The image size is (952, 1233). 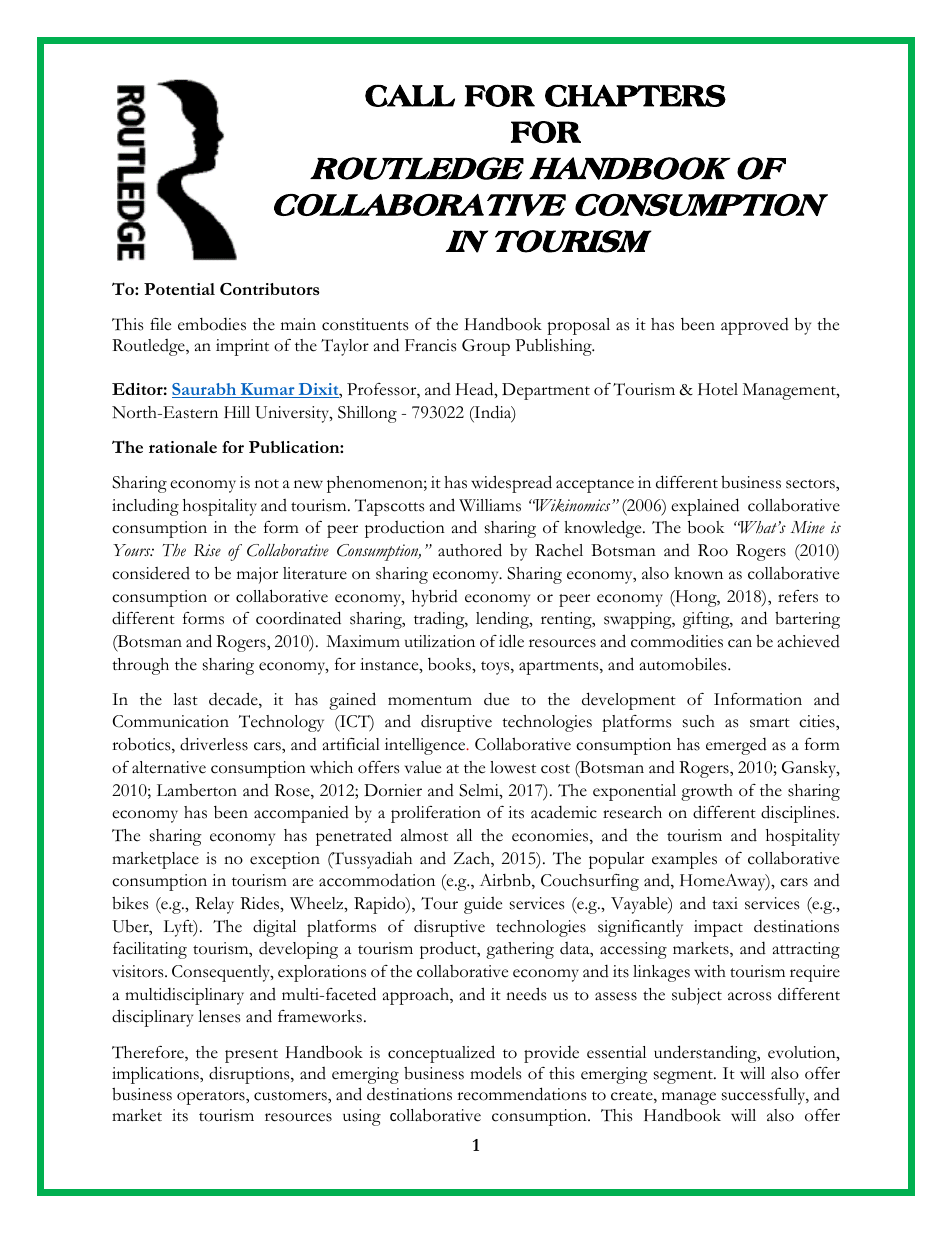 What do you see at coordinates (410, 95) in the document?
I see `CALL` at bounding box center [410, 95].
